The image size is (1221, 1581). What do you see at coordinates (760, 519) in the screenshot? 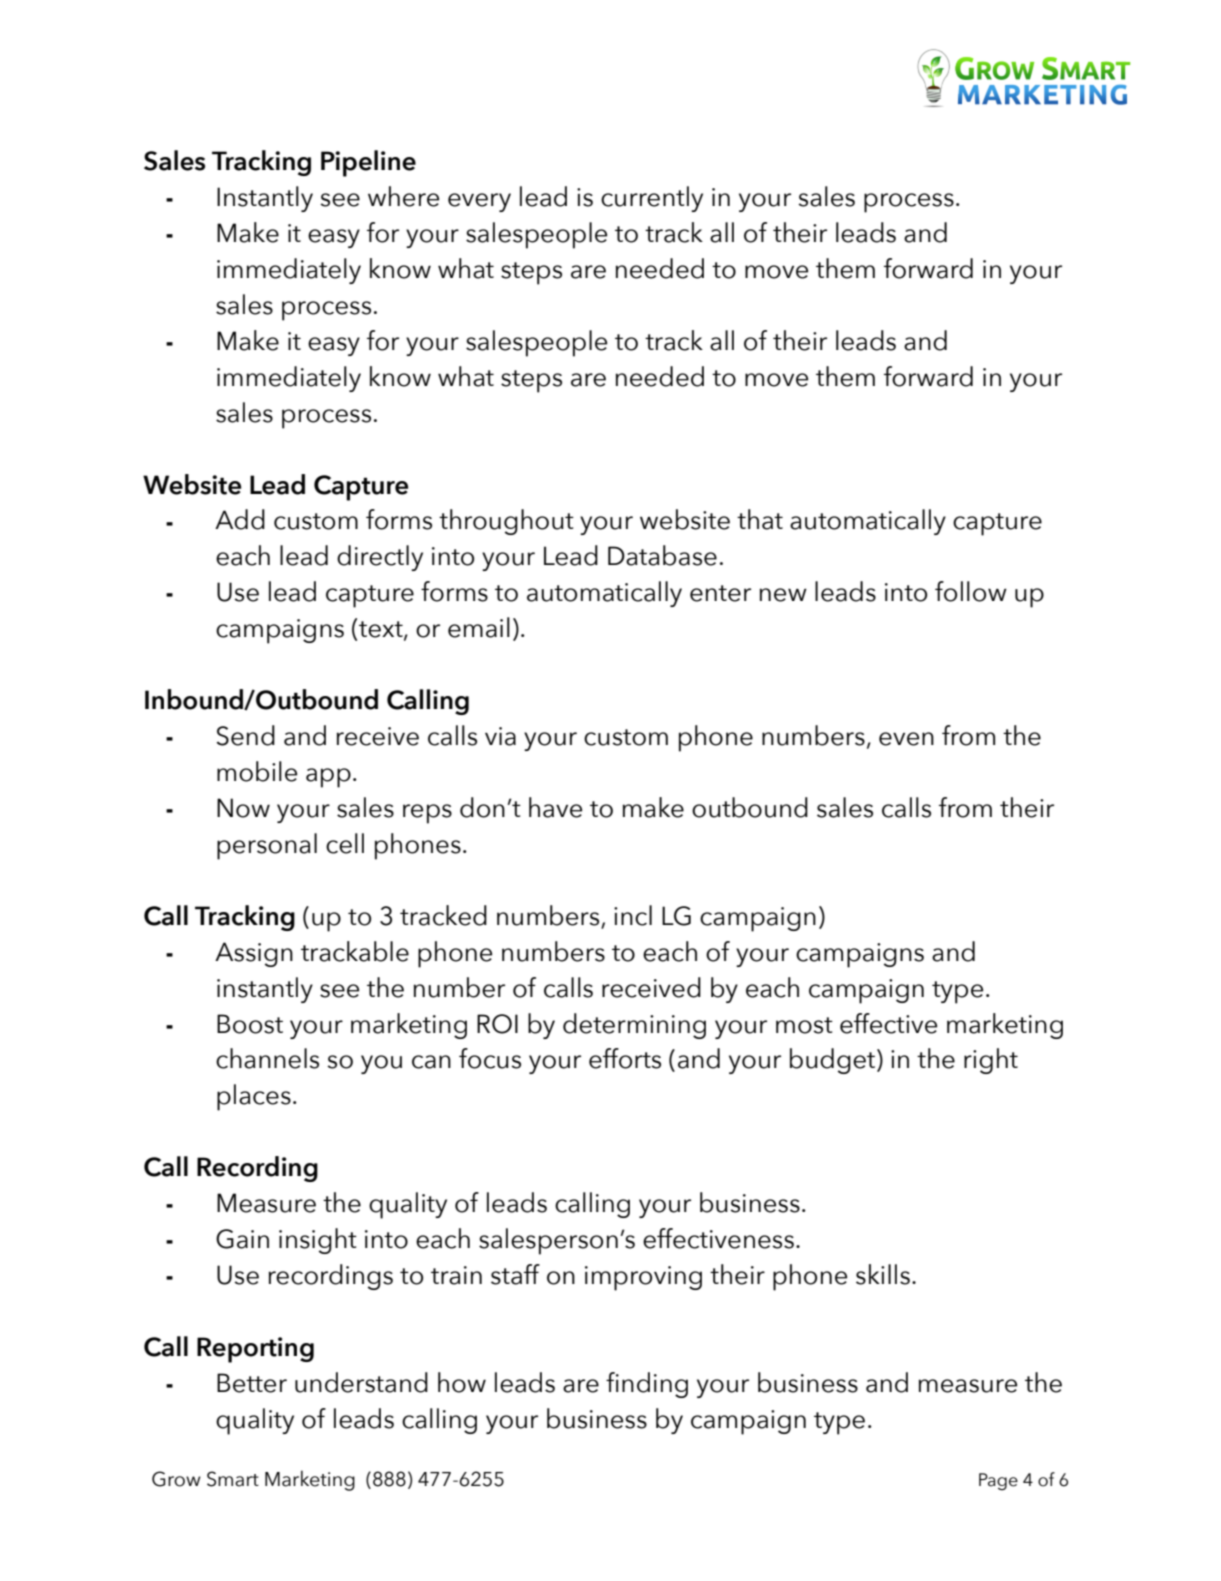
I see `that` at bounding box center [760, 519].
